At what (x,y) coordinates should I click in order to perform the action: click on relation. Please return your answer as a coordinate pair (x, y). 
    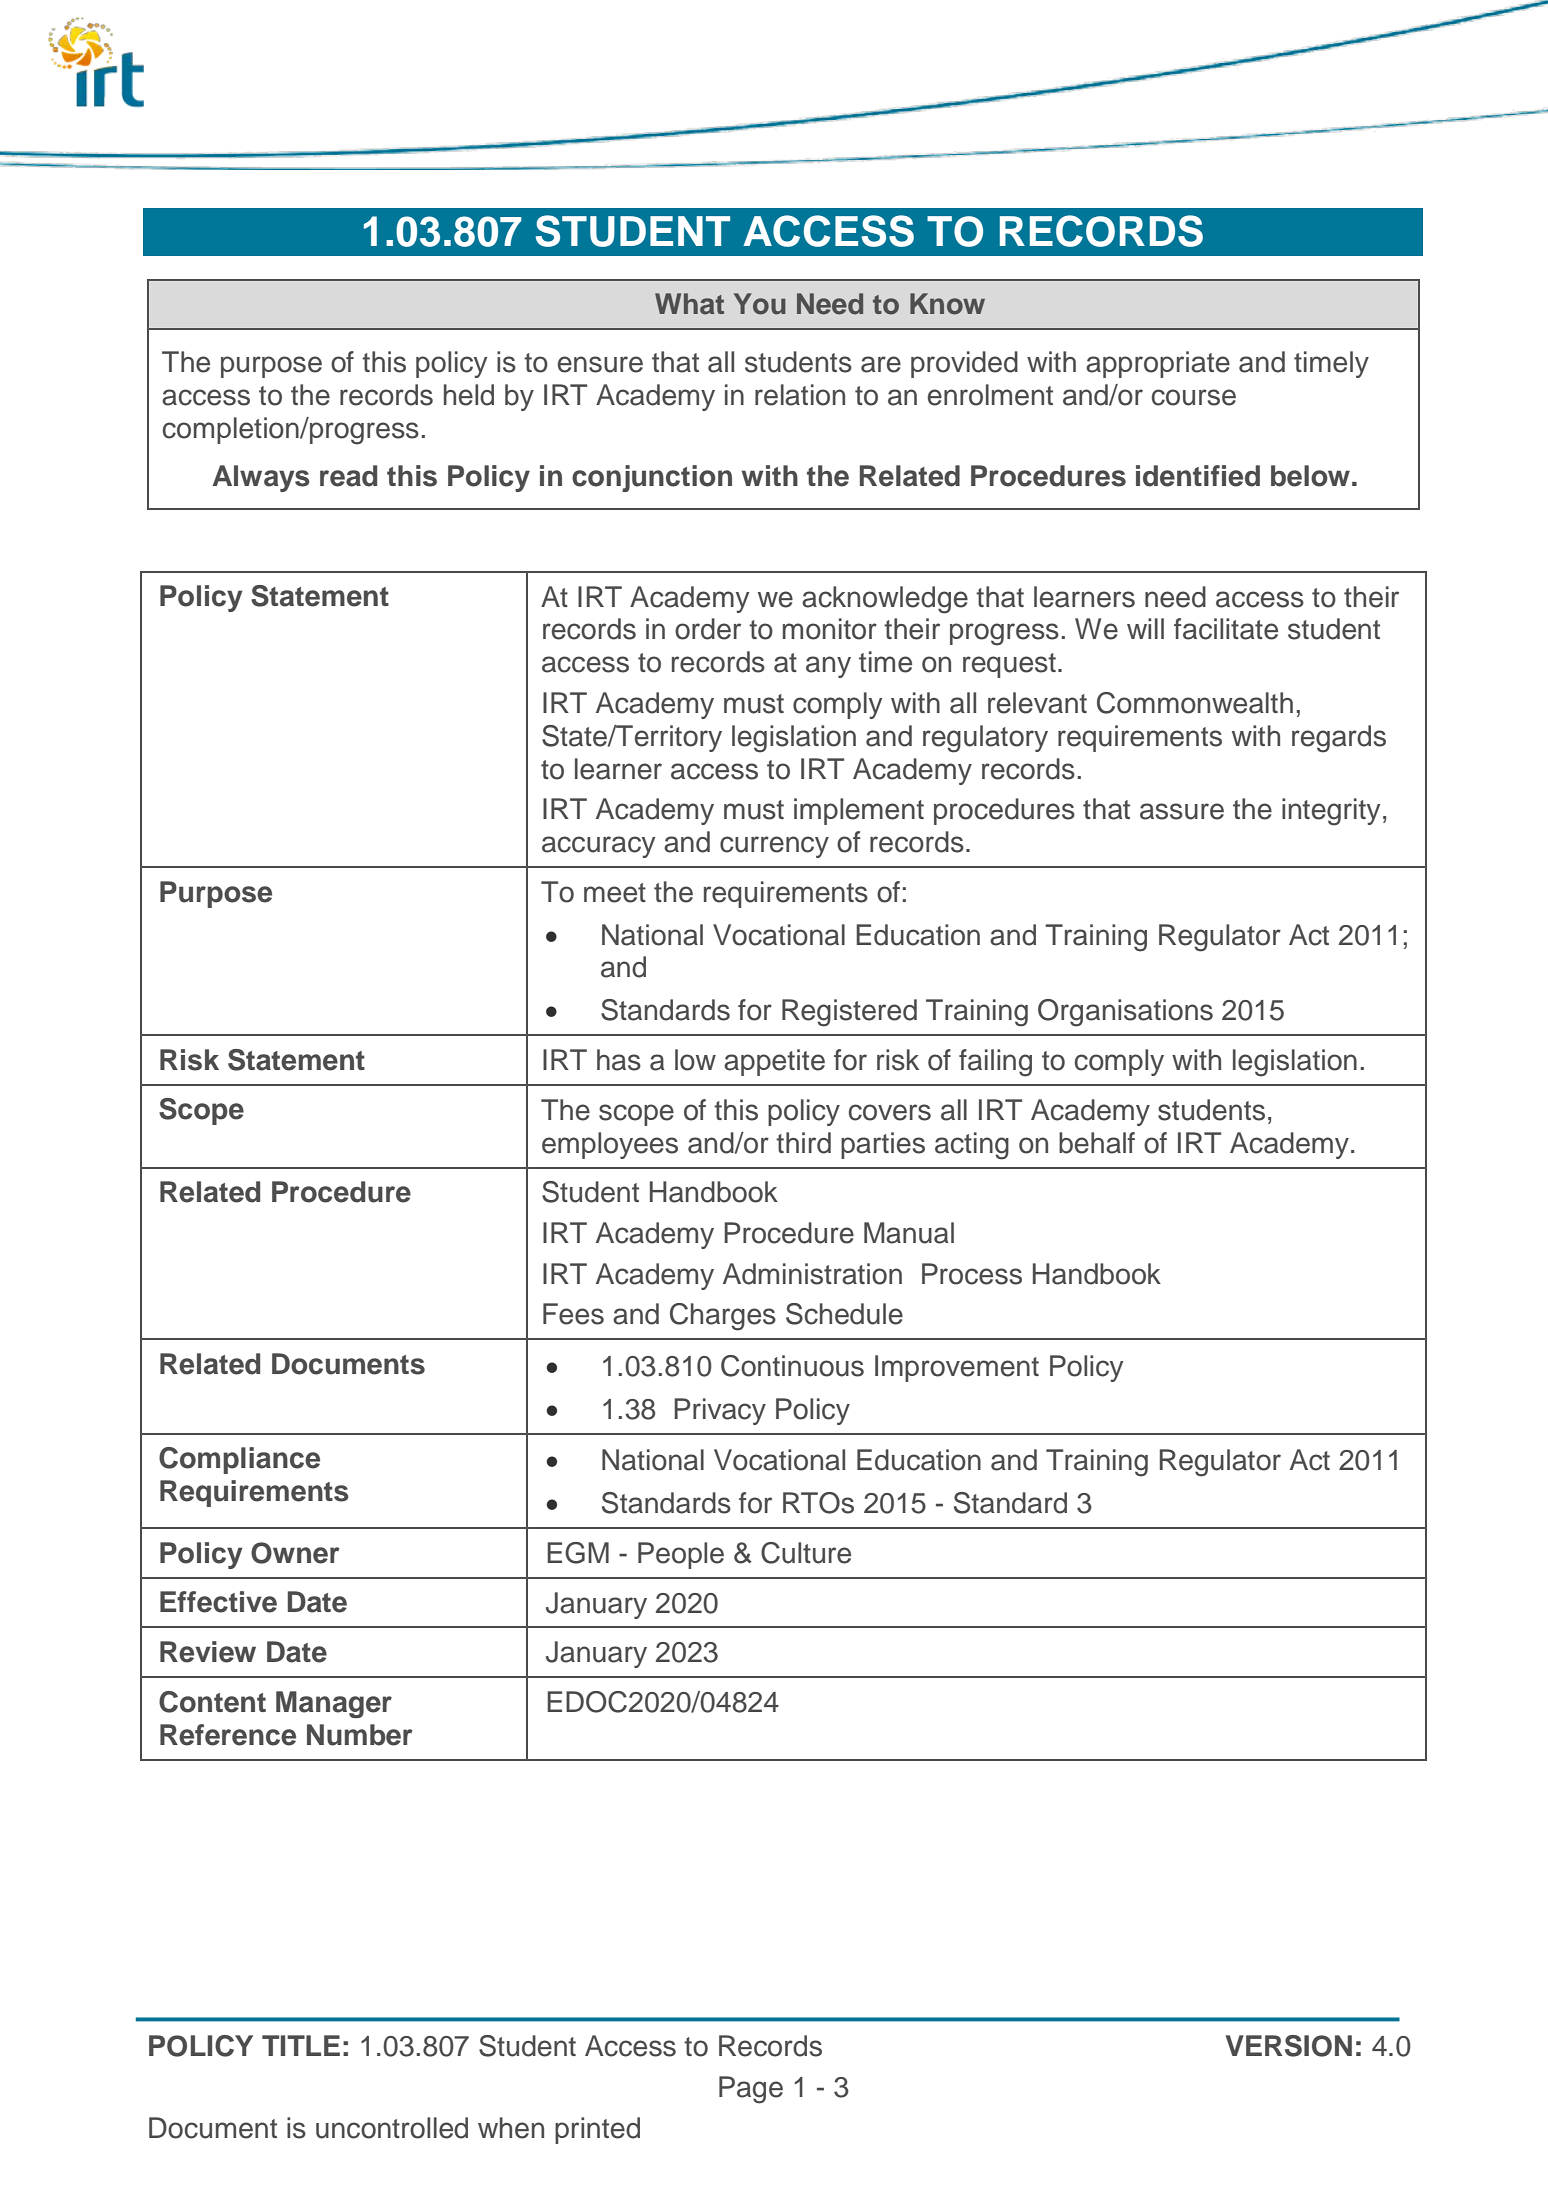
    Looking at the image, I should click on (800, 395).
